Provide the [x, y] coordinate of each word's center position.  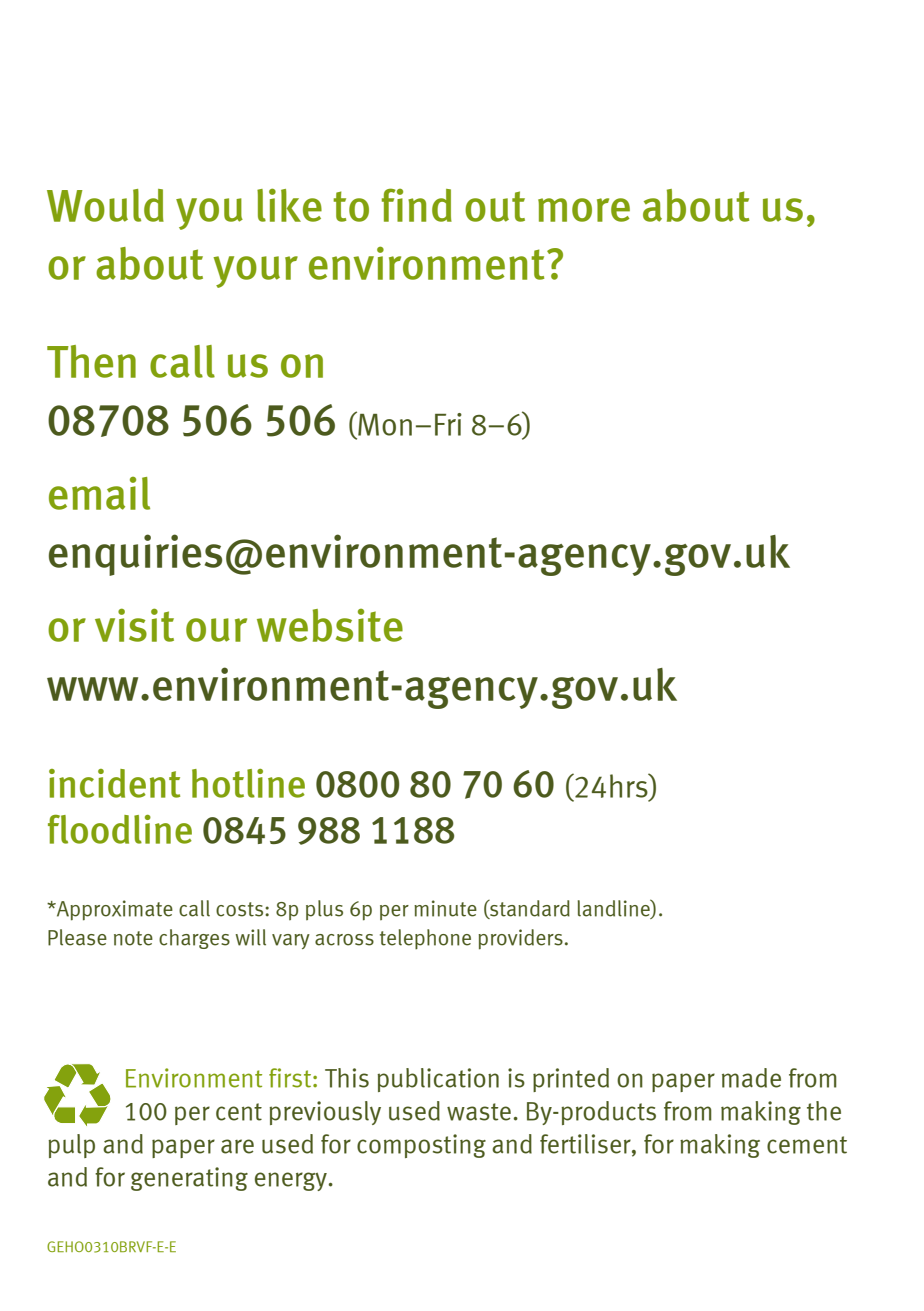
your [255, 272]
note [133, 938]
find [417, 205]
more [584, 210]
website [330, 625]
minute [445, 908]
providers [520, 939]
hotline [248, 783]
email [99, 493]
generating [189, 1179]
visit [134, 625]
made [751, 1078]
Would [105, 205]
